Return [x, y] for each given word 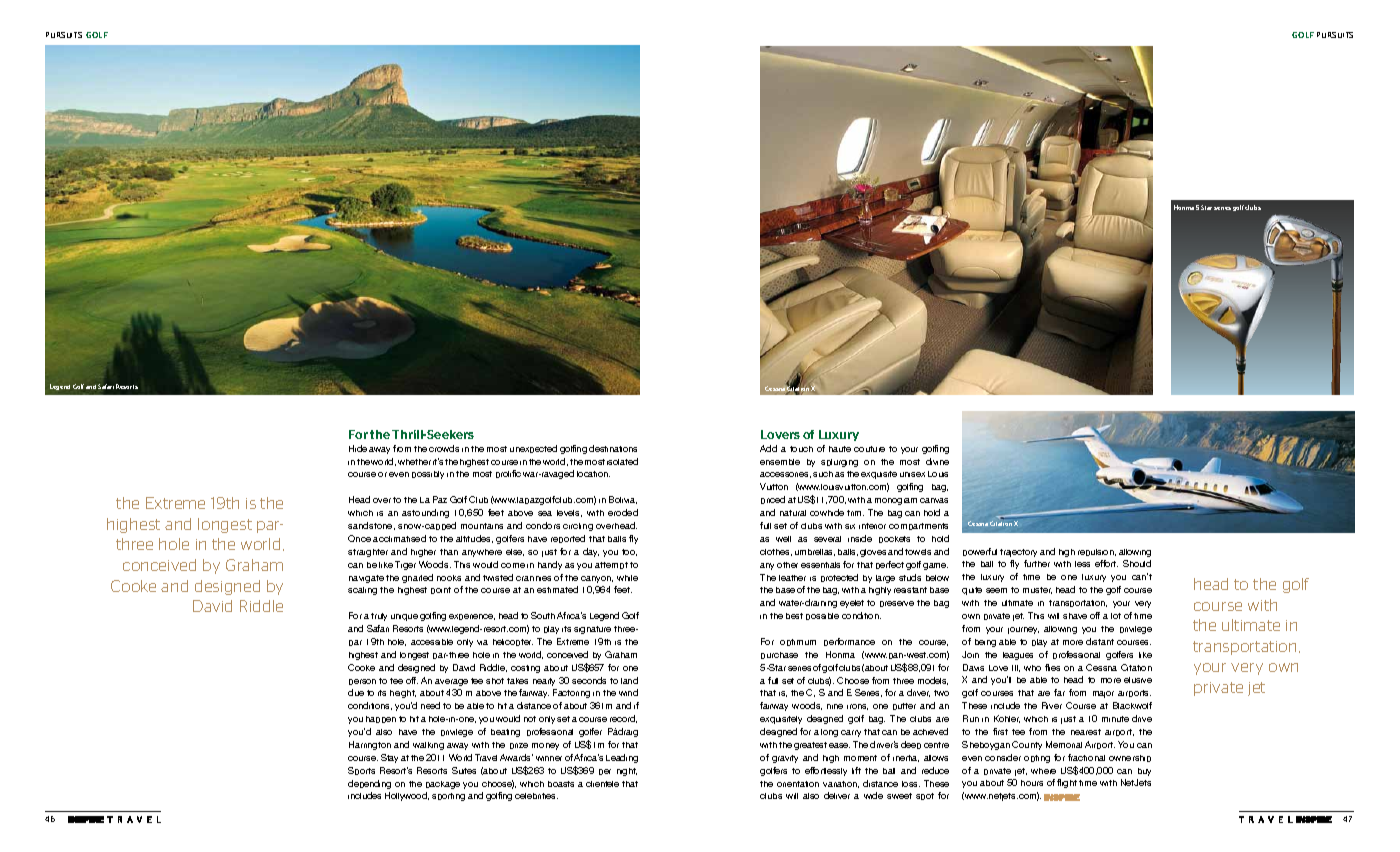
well [783, 539]
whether [414, 462]
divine [937, 461]
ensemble [780, 462]
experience [472, 617]
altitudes [474, 539]
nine [835, 706]
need [430, 705]
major [1103, 694]
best [794, 616]
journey [1023, 630]
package [443, 785]
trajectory [1018, 553]
